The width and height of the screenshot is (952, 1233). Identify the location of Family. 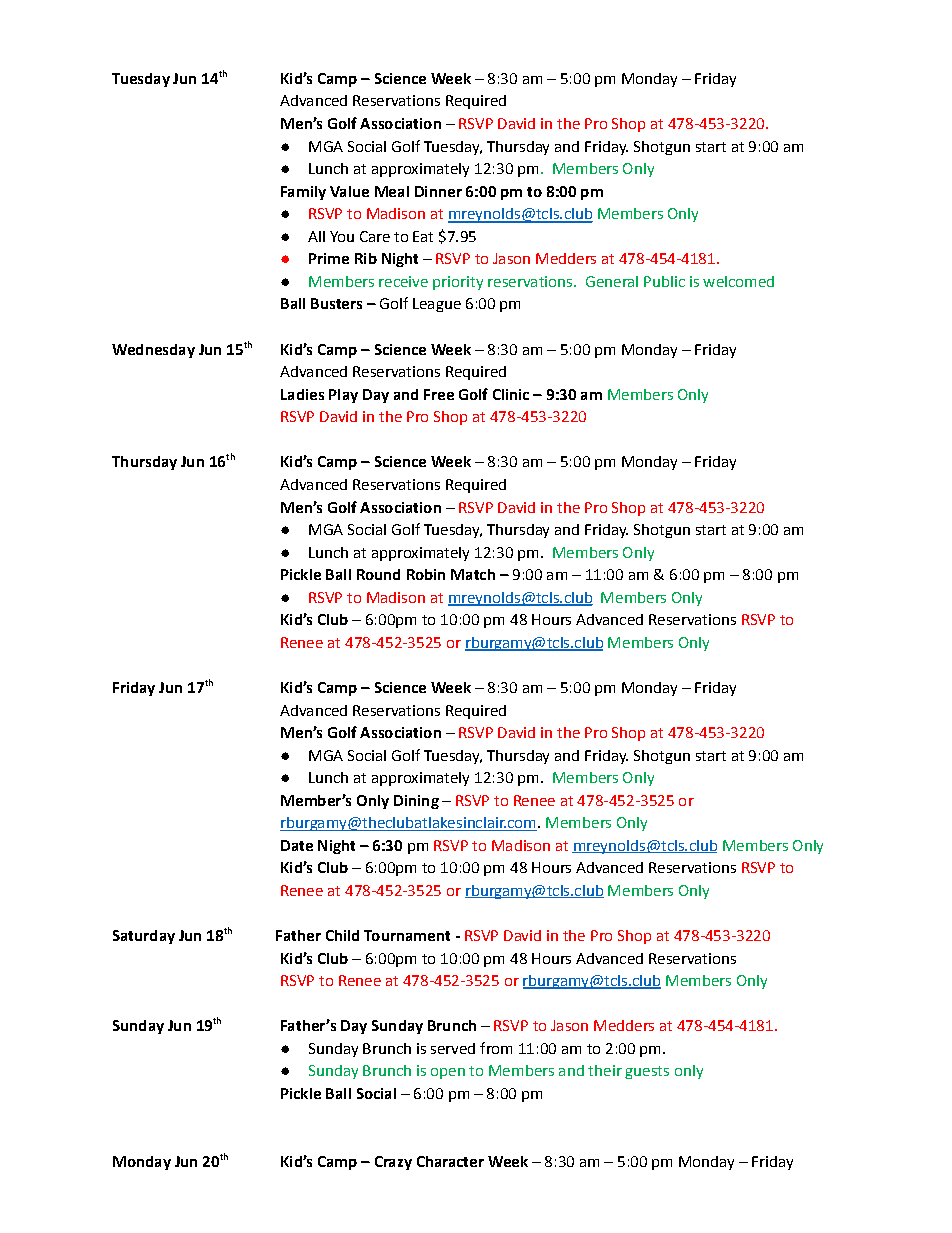
(303, 193).
